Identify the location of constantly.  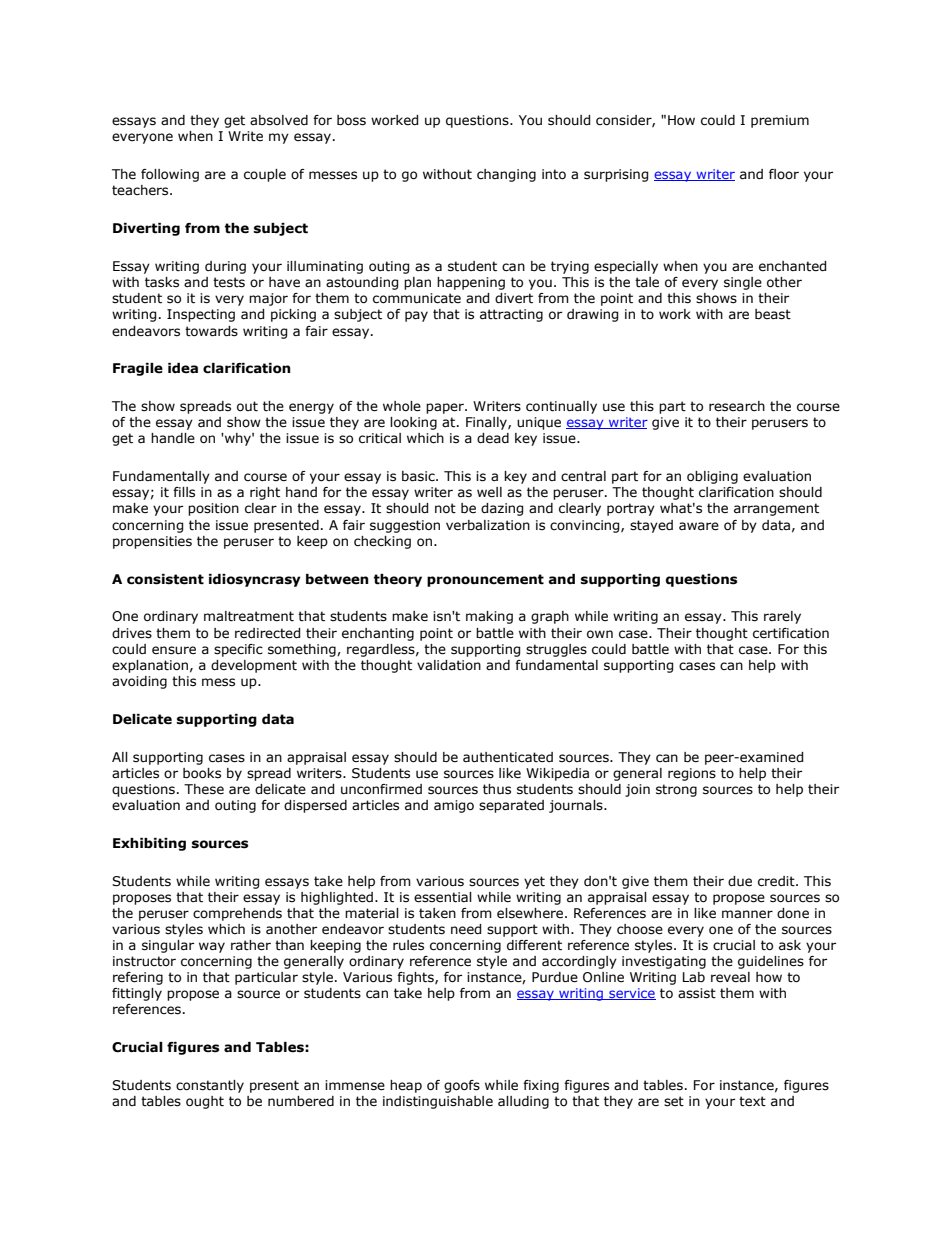
(210, 1086).
